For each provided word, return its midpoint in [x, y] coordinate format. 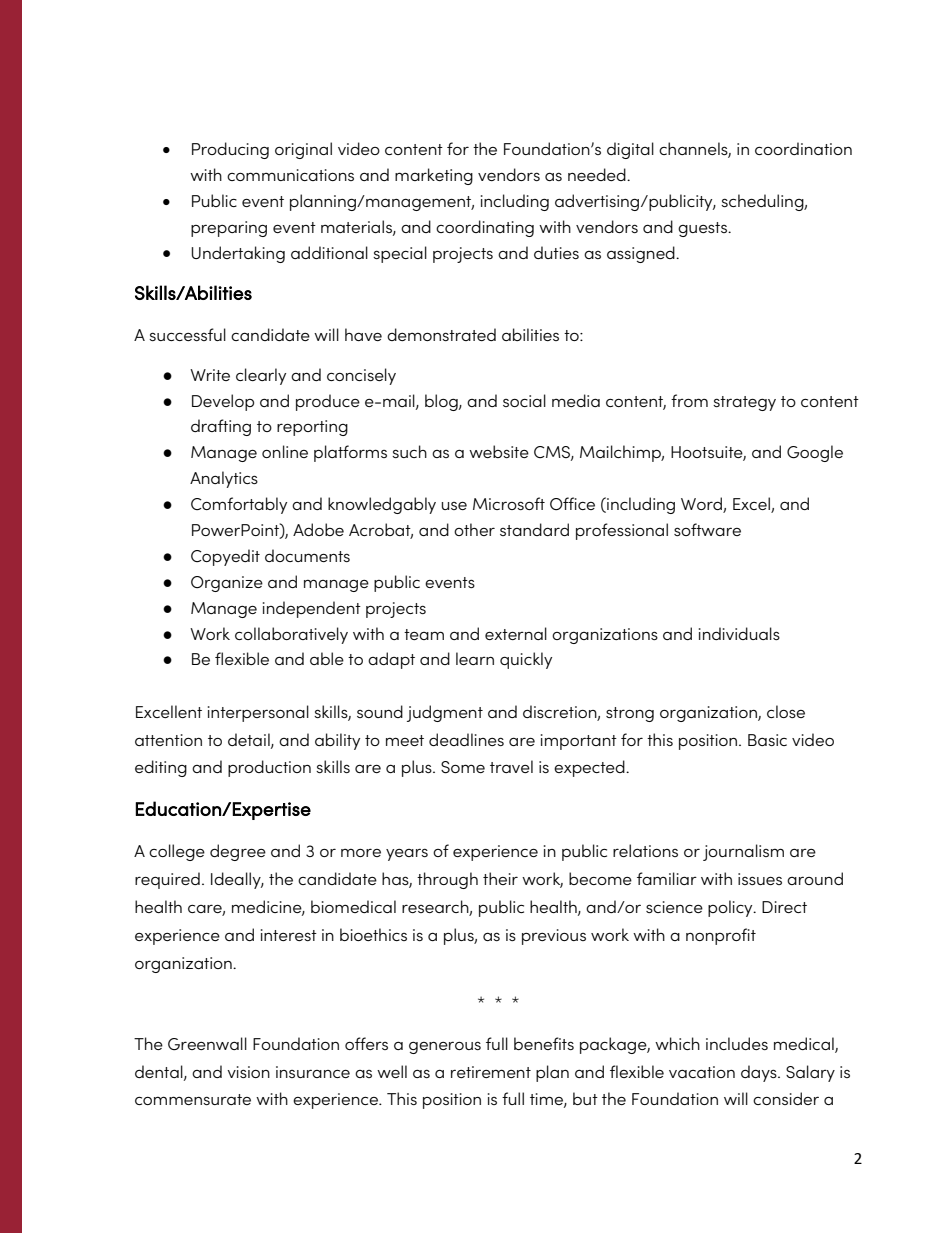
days [760, 1073]
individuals [739, 633]
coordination [803, 148]
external [516, 633]
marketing [434, 176]
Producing [230, 150]
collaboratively [291, 635]
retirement [491, 1072]
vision [248, 1072]
